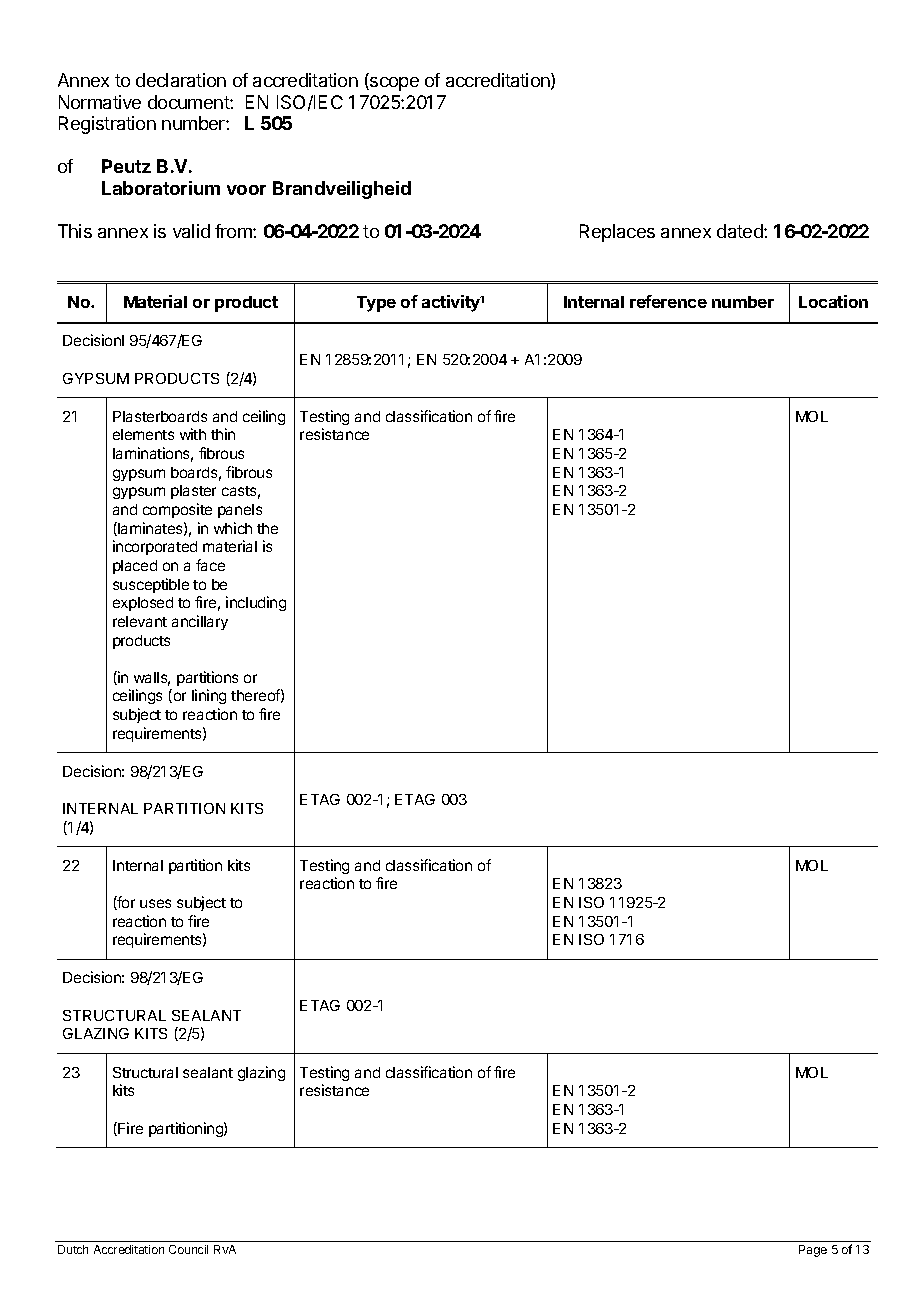  Describe the element at coordinates (741, 231) in the screenshot. I see `dated` at that location.
